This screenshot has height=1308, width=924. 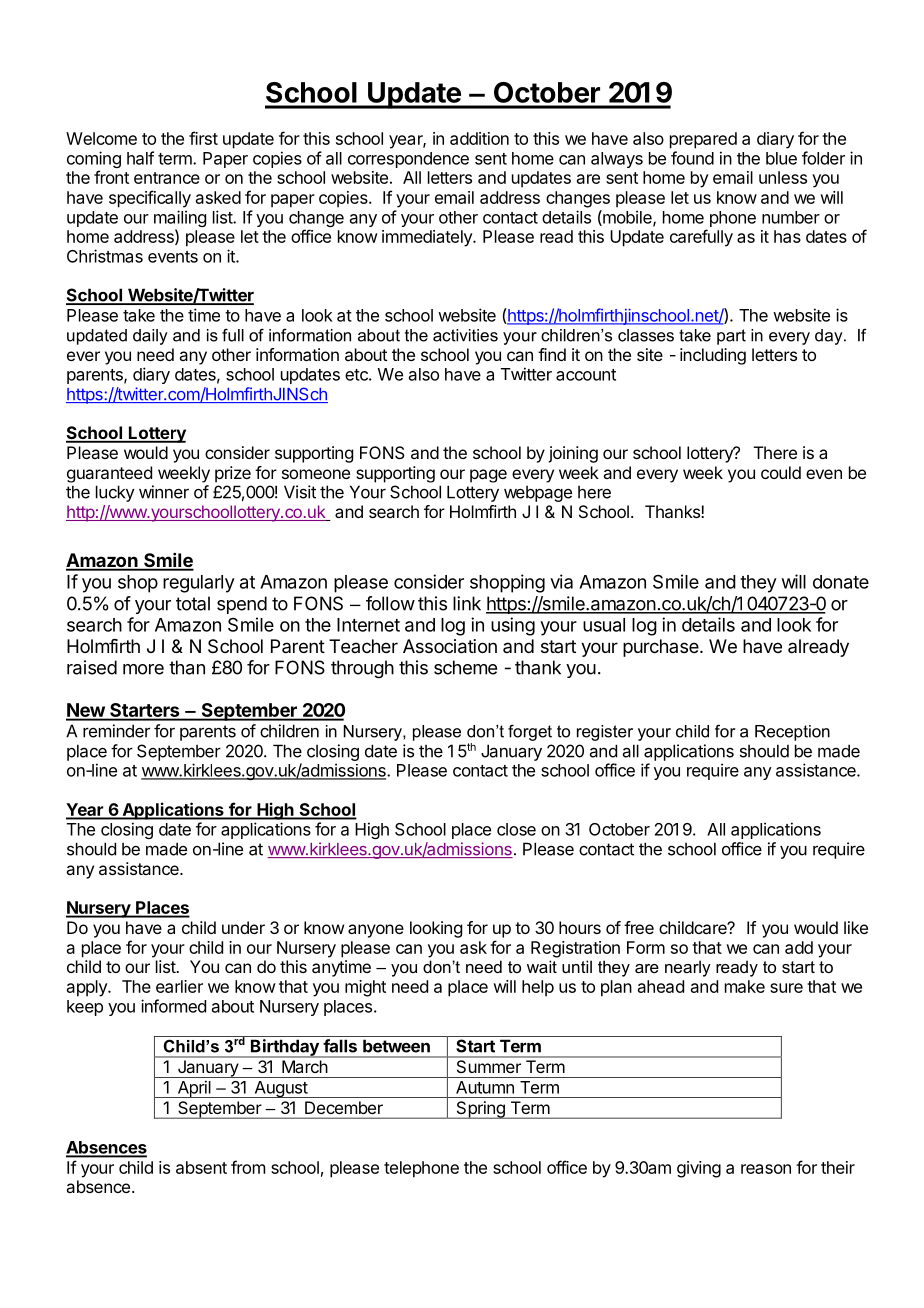 I want to click on addition, so click(x=479, y=138).
